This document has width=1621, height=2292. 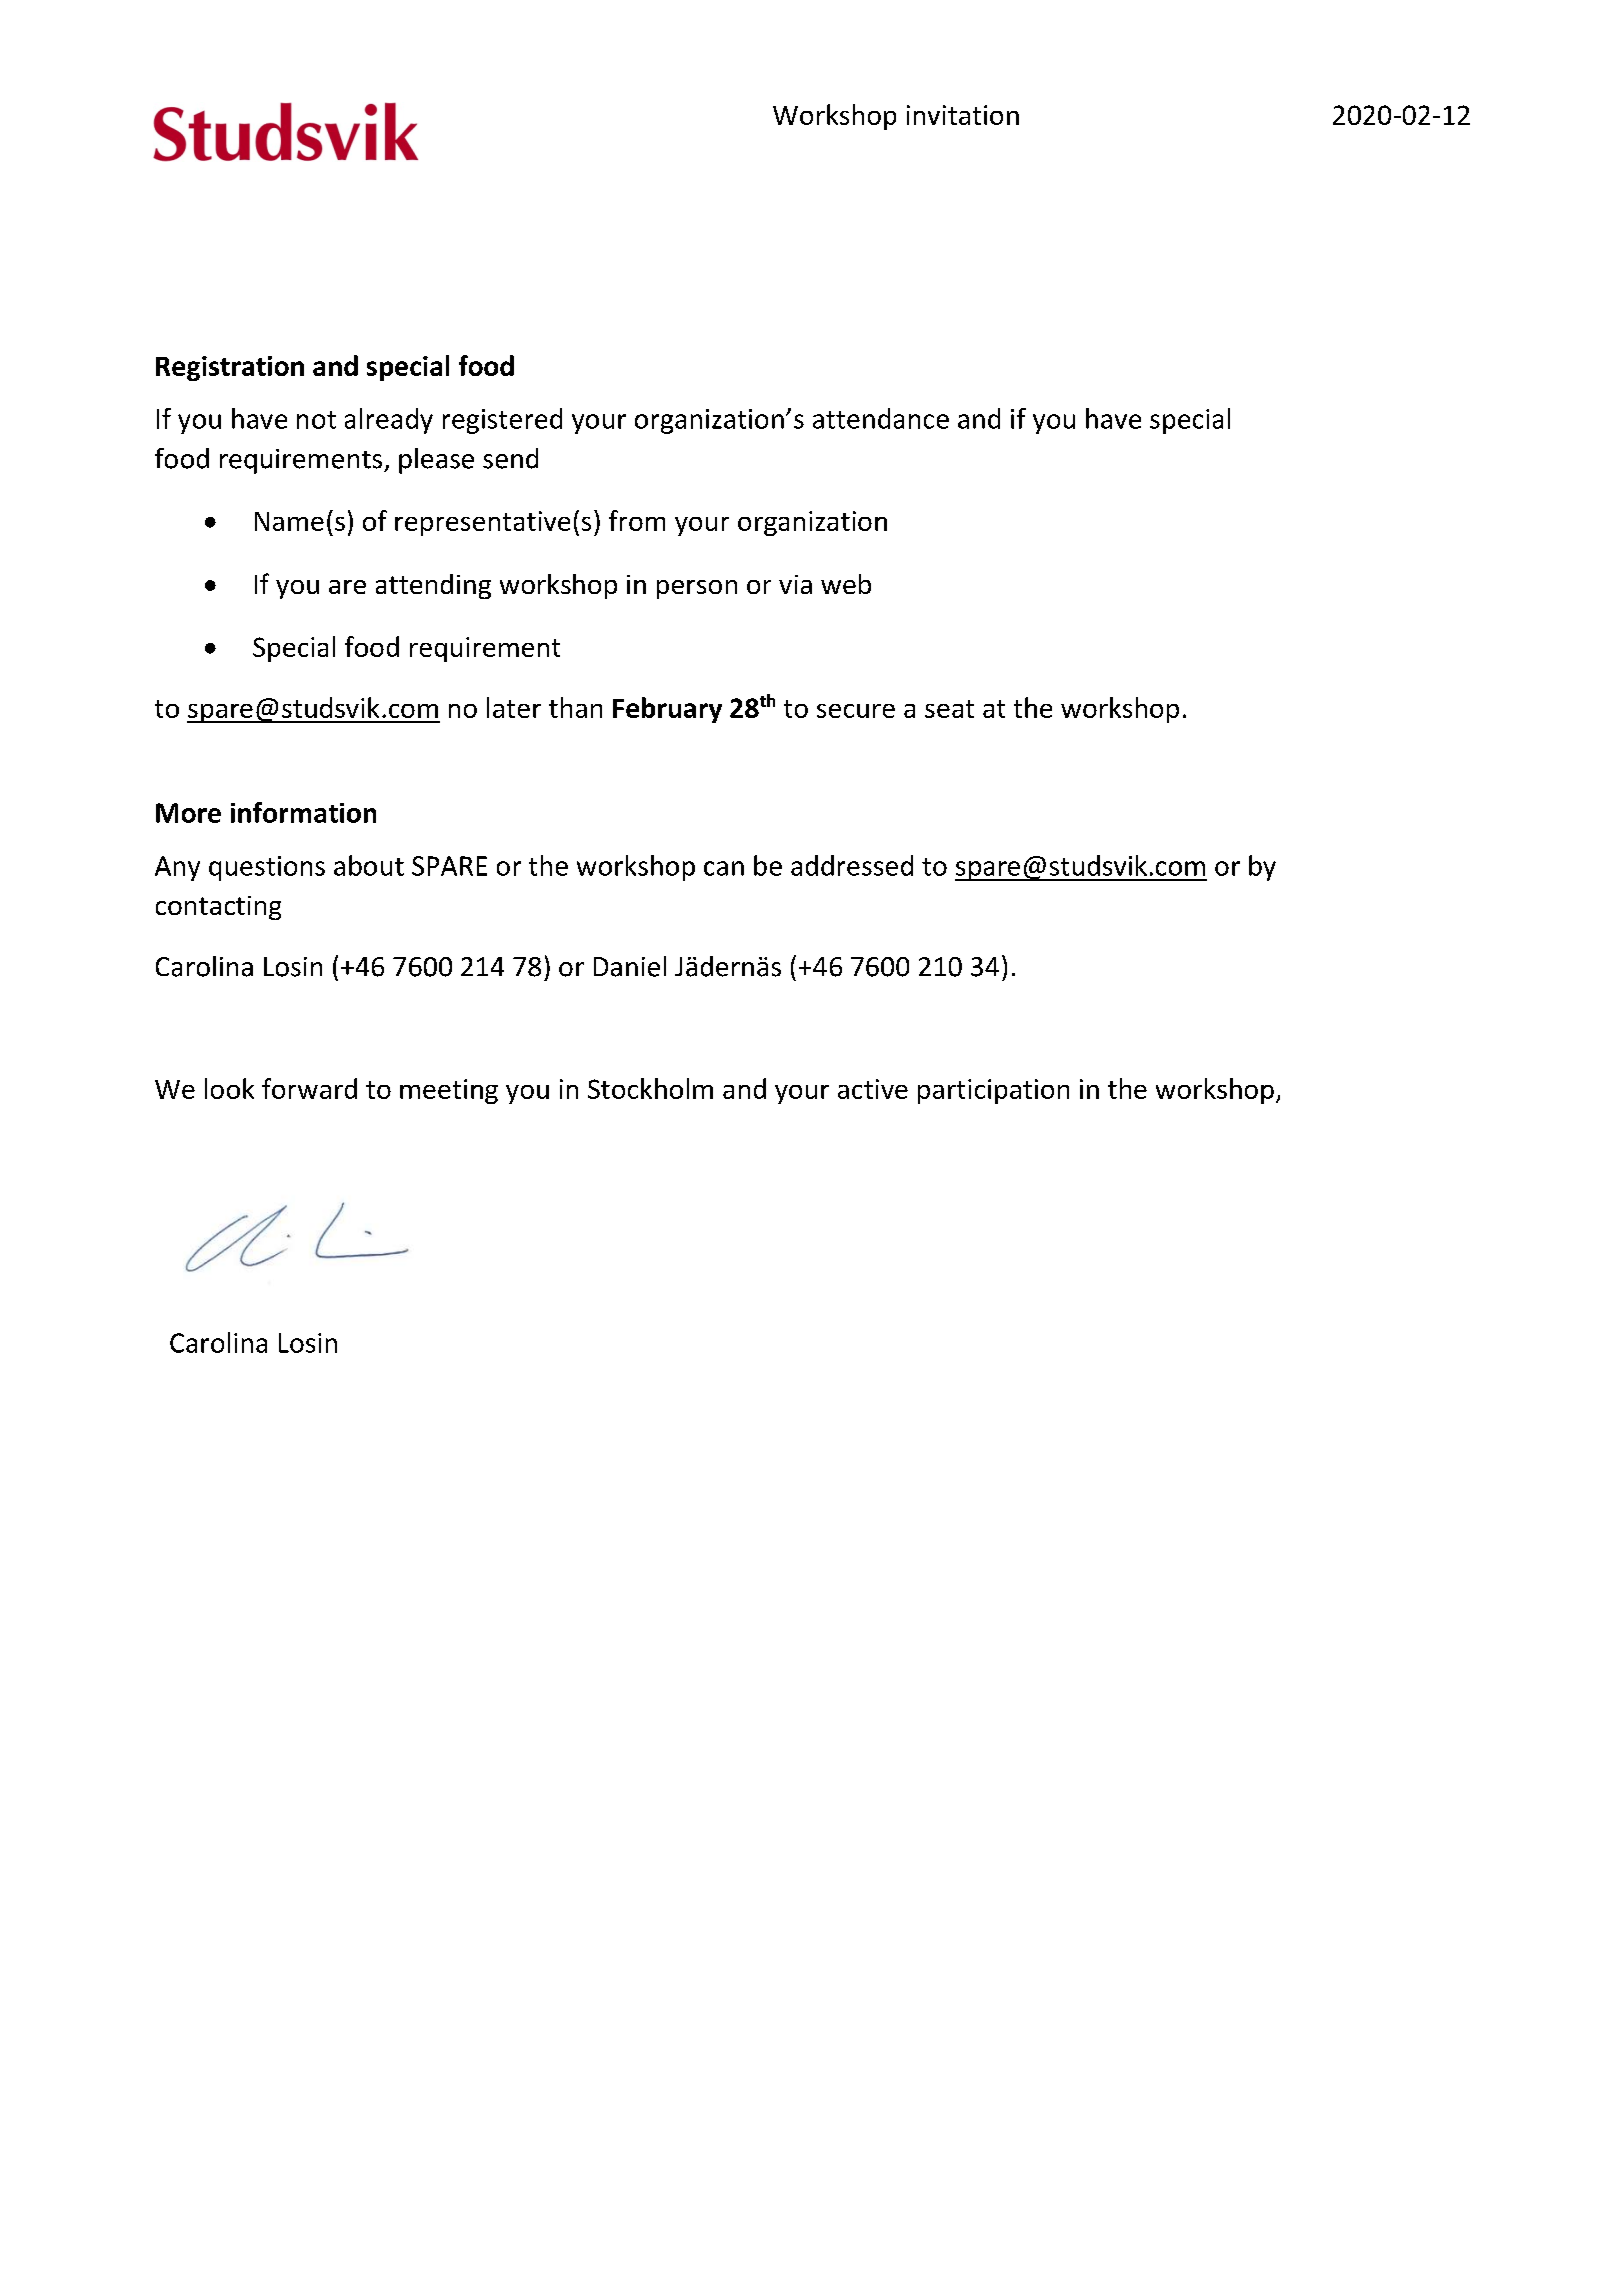 I want to click on than, so click(x=575, y=707).
